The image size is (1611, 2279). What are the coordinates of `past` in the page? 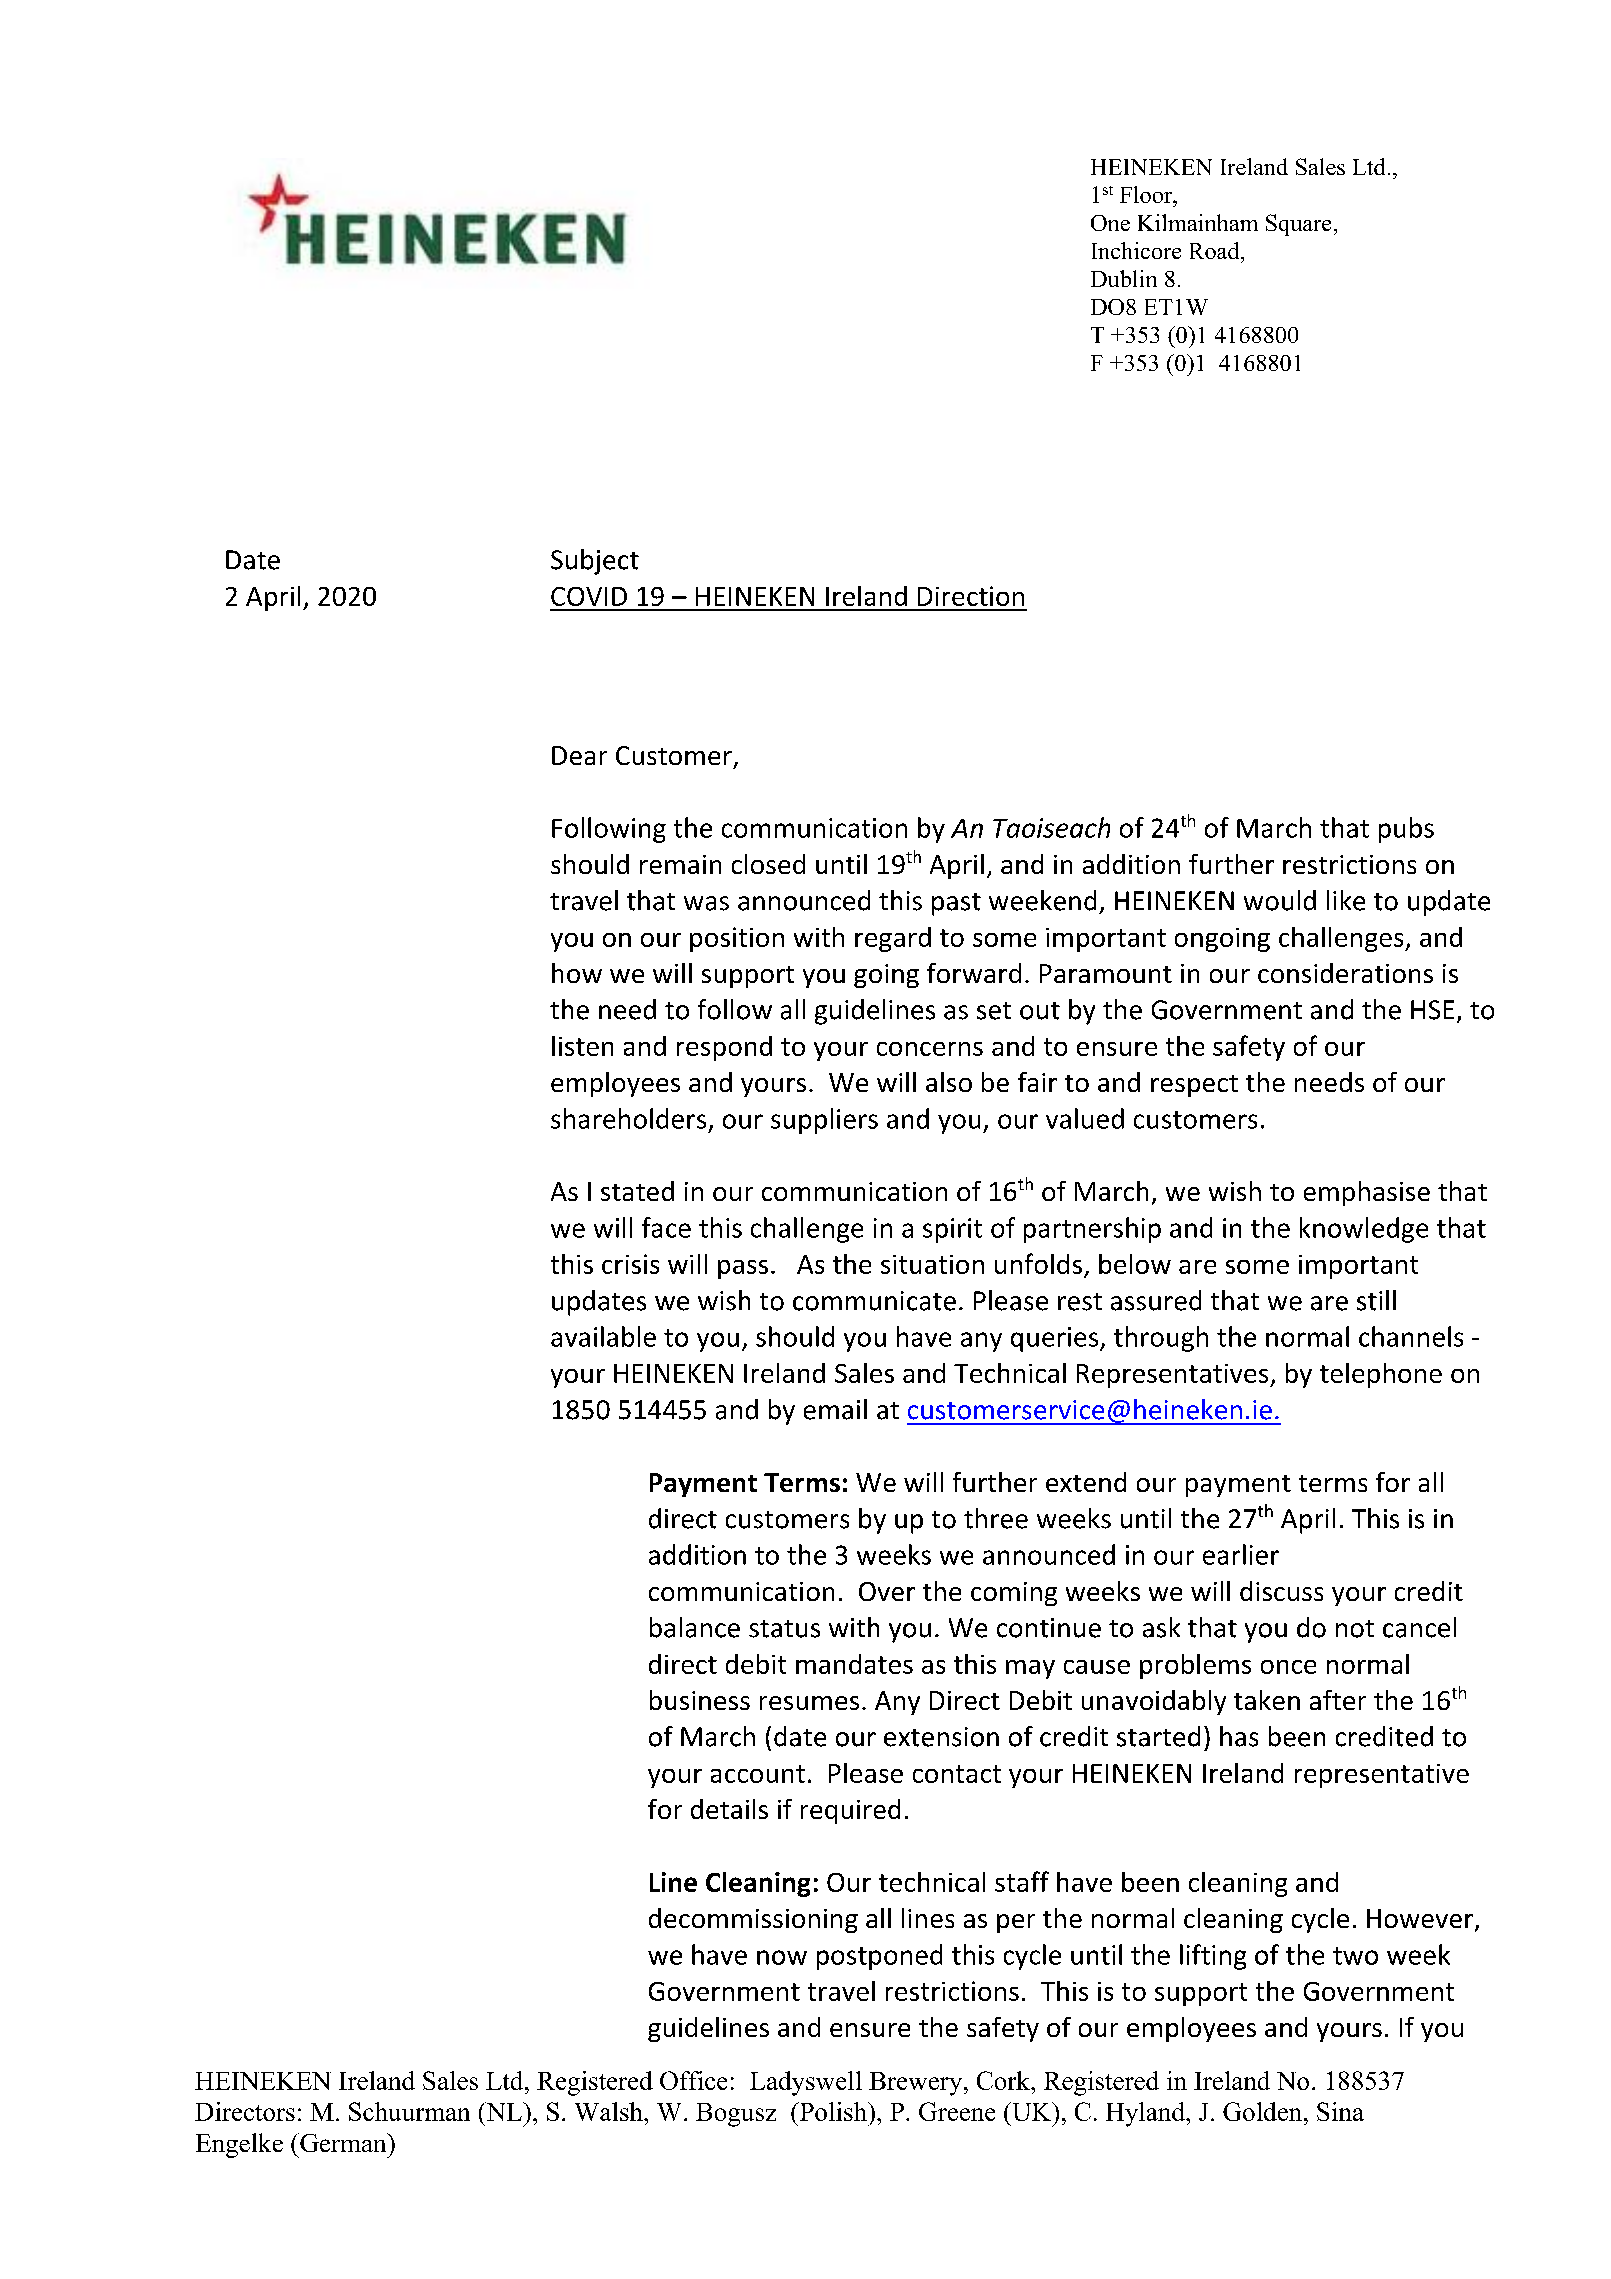 It's located at (956, 904).
